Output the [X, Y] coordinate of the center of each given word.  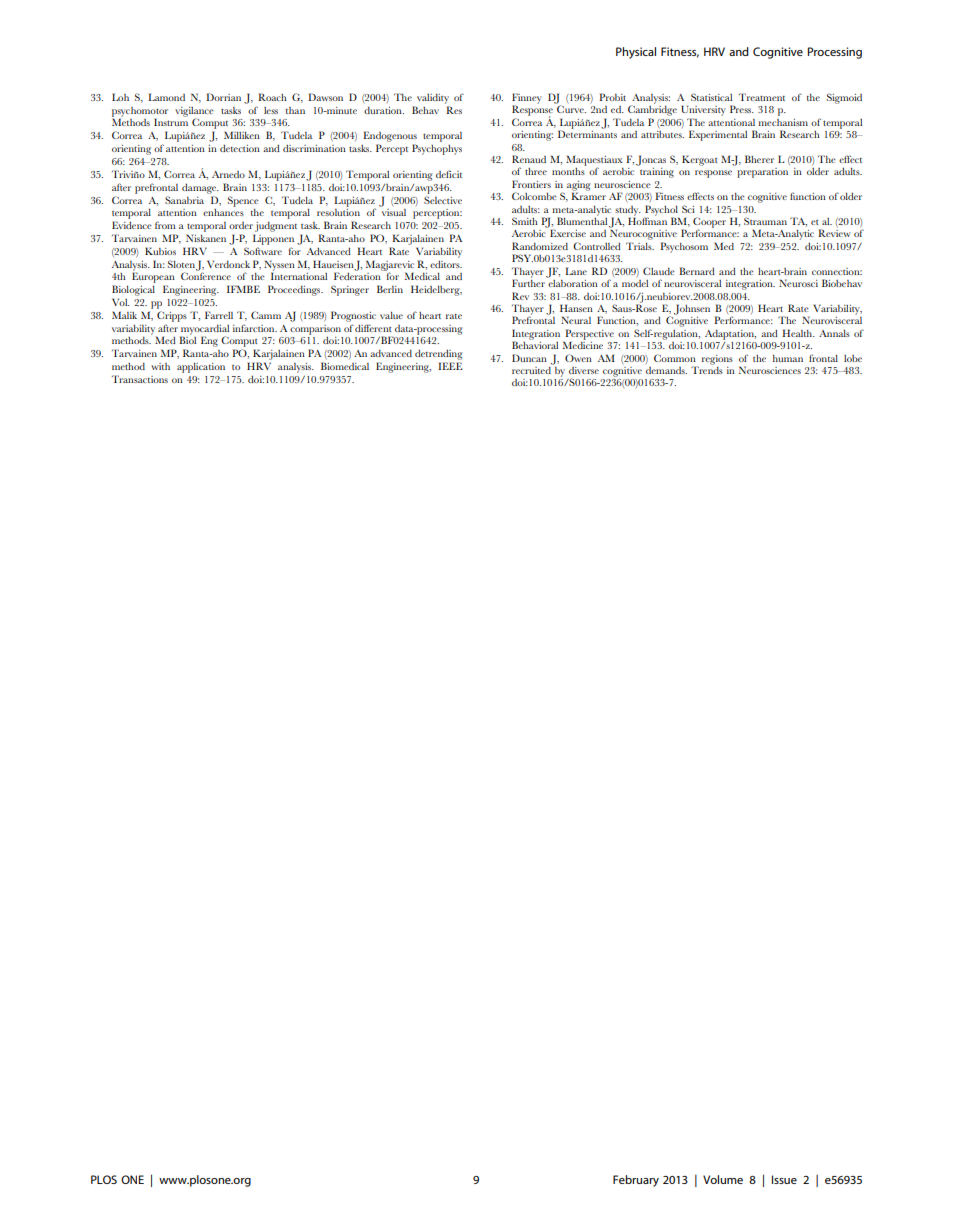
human [788, 358]
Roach [272, 97]
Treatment [762, 97]
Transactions [140, 379]
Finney [527, 99]
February [636, 1181]
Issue [784, 1179]
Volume [723, 1179]
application [201, 368]
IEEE [450, 366]
